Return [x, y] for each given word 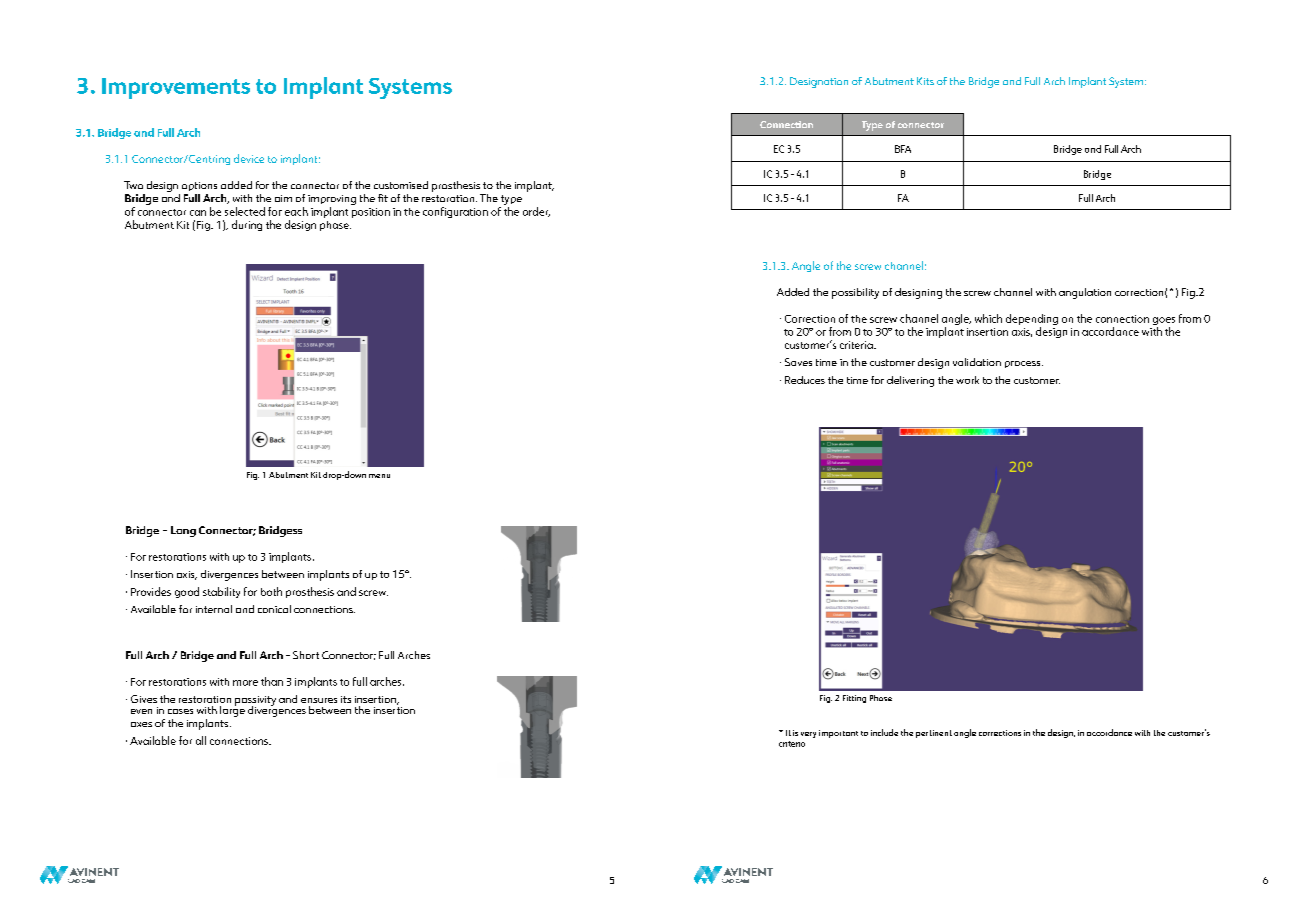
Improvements [176, 88]
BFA [903, 149]
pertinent [934, 734]
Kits [925, 81]
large [232, 710]
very [808, 735]
